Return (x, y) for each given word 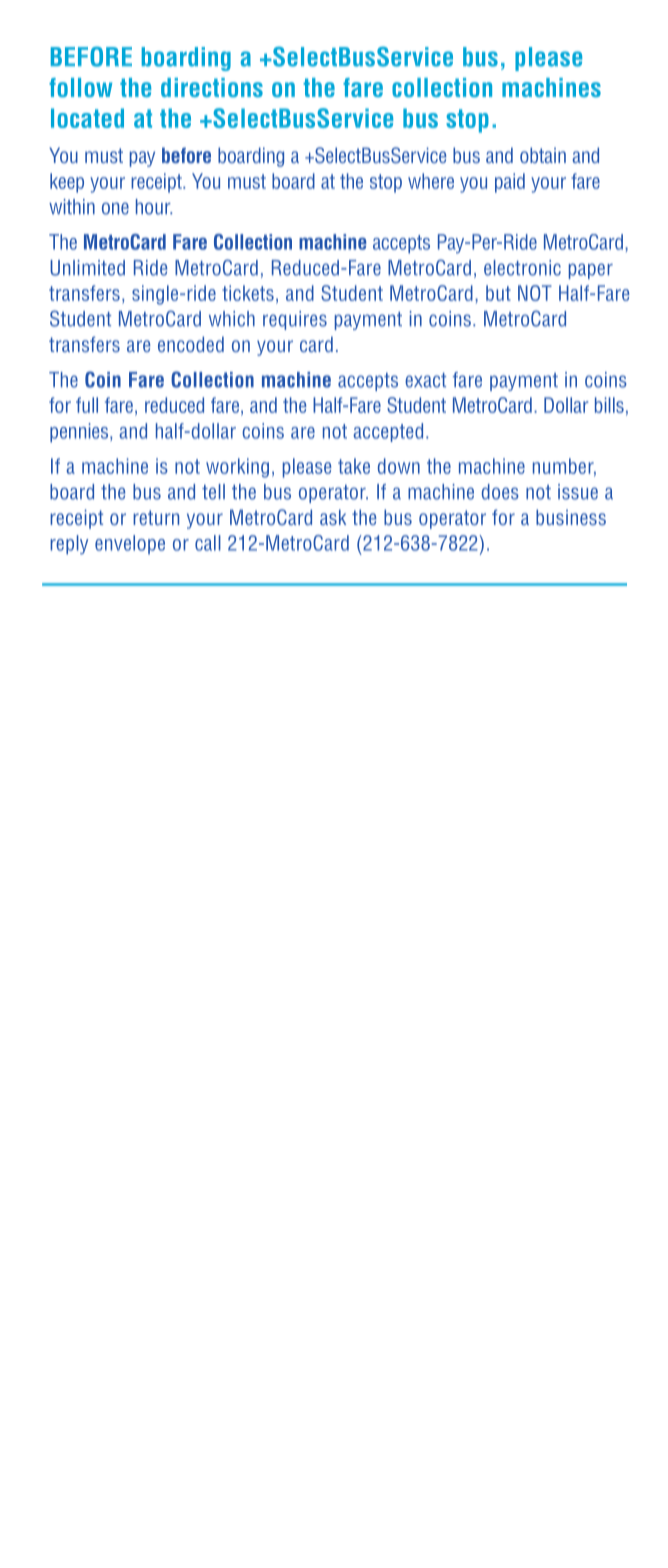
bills (609, 405)
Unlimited (87, 268)
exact (425, 380)
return (156, 517)
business (571, 517)
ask (333, 517)
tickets (248, 293)
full (87, 405)
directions (212, 87)
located (87, 118)
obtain (543, 155)
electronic (522, 268)
